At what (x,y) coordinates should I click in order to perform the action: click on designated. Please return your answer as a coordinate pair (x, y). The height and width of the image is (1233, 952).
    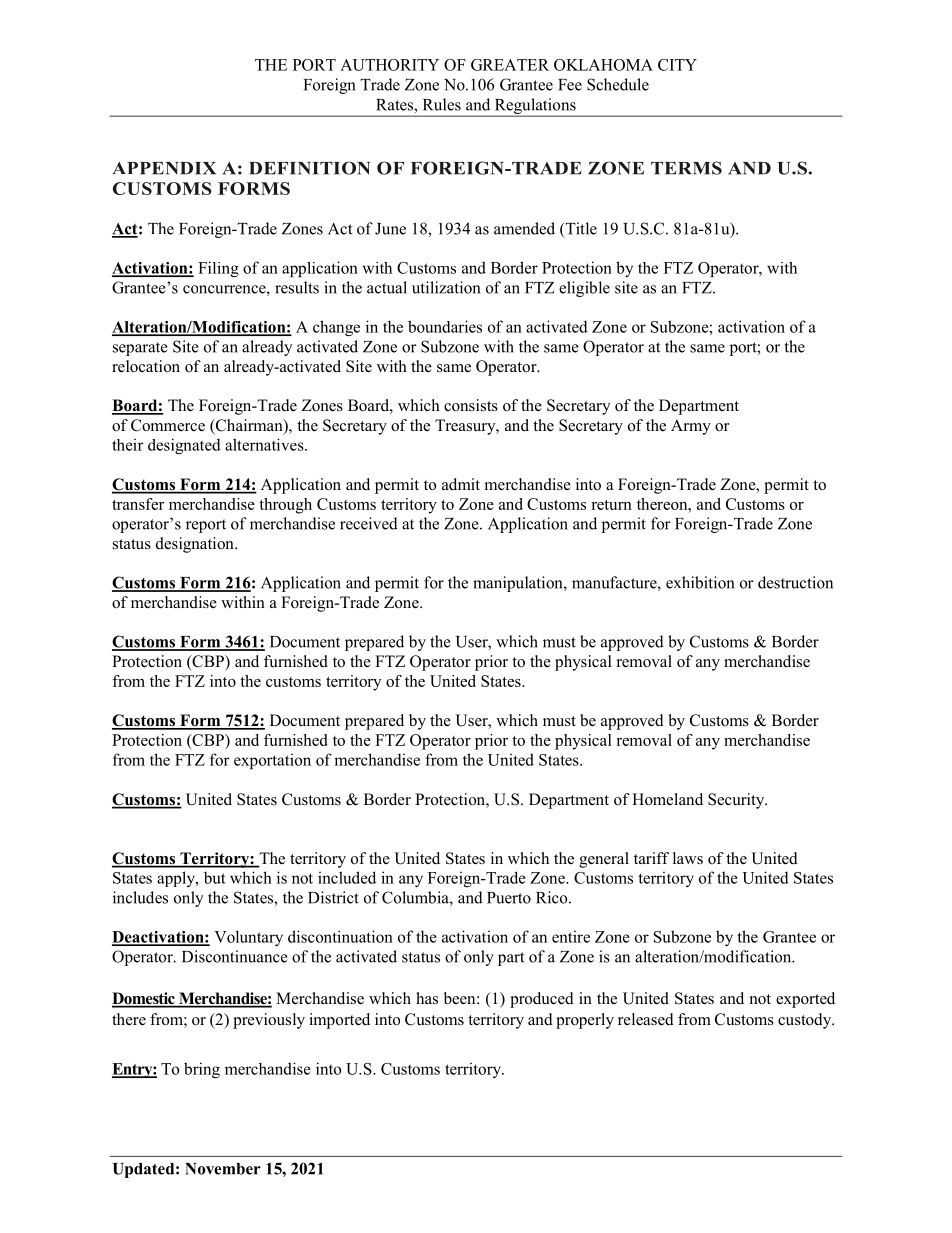
    Looking at the image, I should click on (184, 446).
